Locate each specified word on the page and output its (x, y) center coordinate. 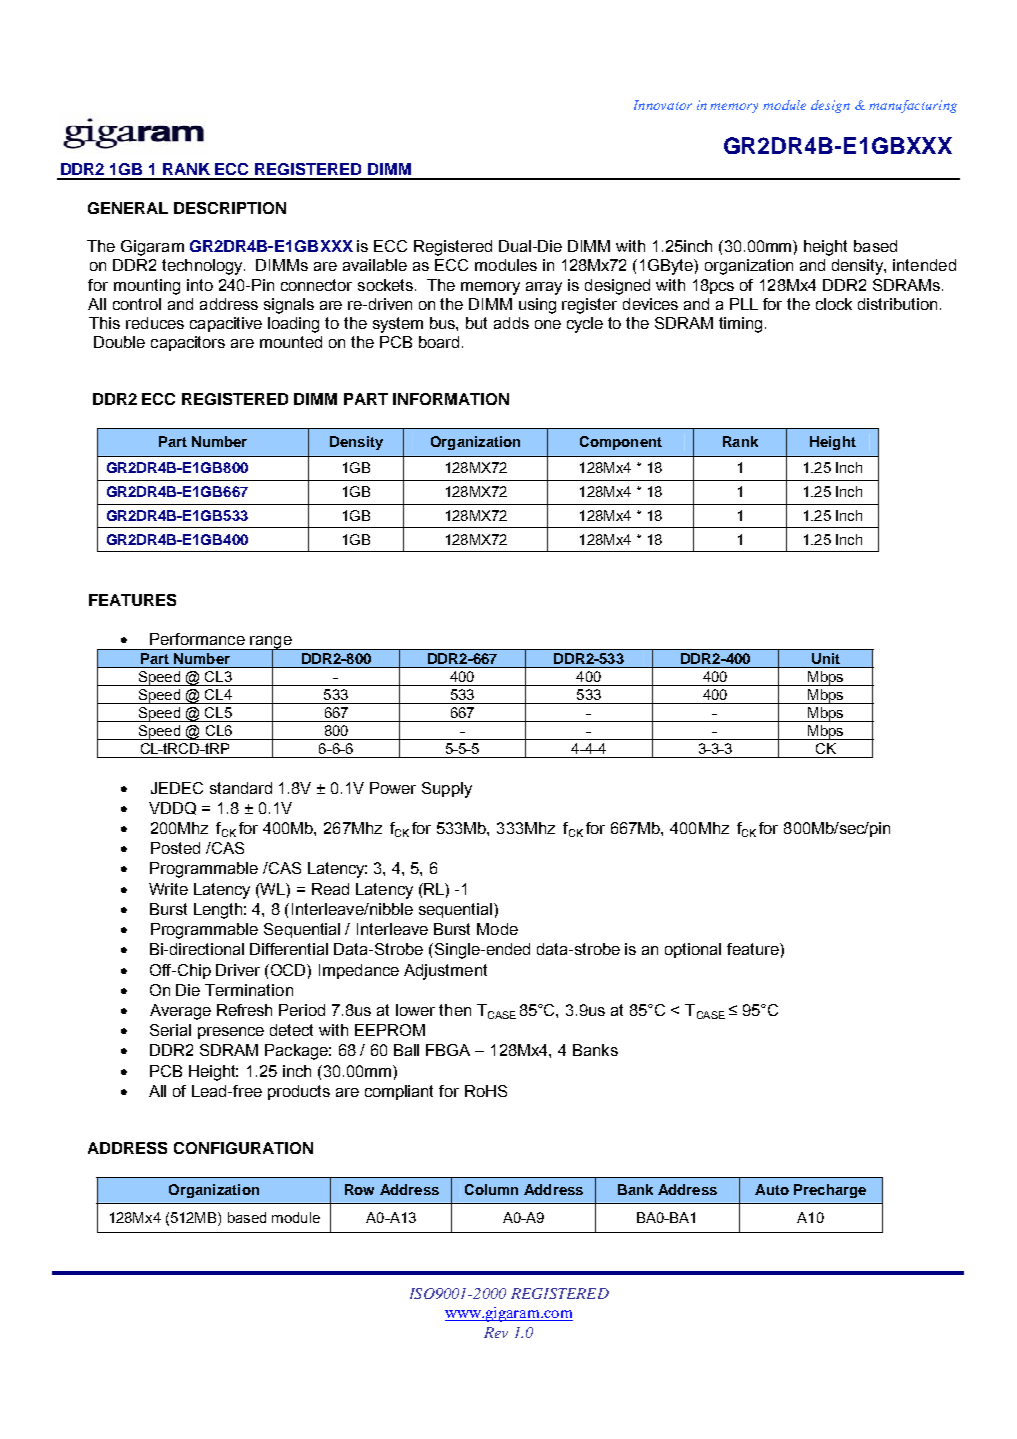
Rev (496, 1332)
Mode (497, 929)
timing (740, 325)
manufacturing (913, 106)
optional (693, 950)
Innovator (663, 105)
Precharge (830, 1191)
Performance (197, 639)
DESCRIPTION (230, 208)
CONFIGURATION (243, 1148)
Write (168, 889)
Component (621, 443)
